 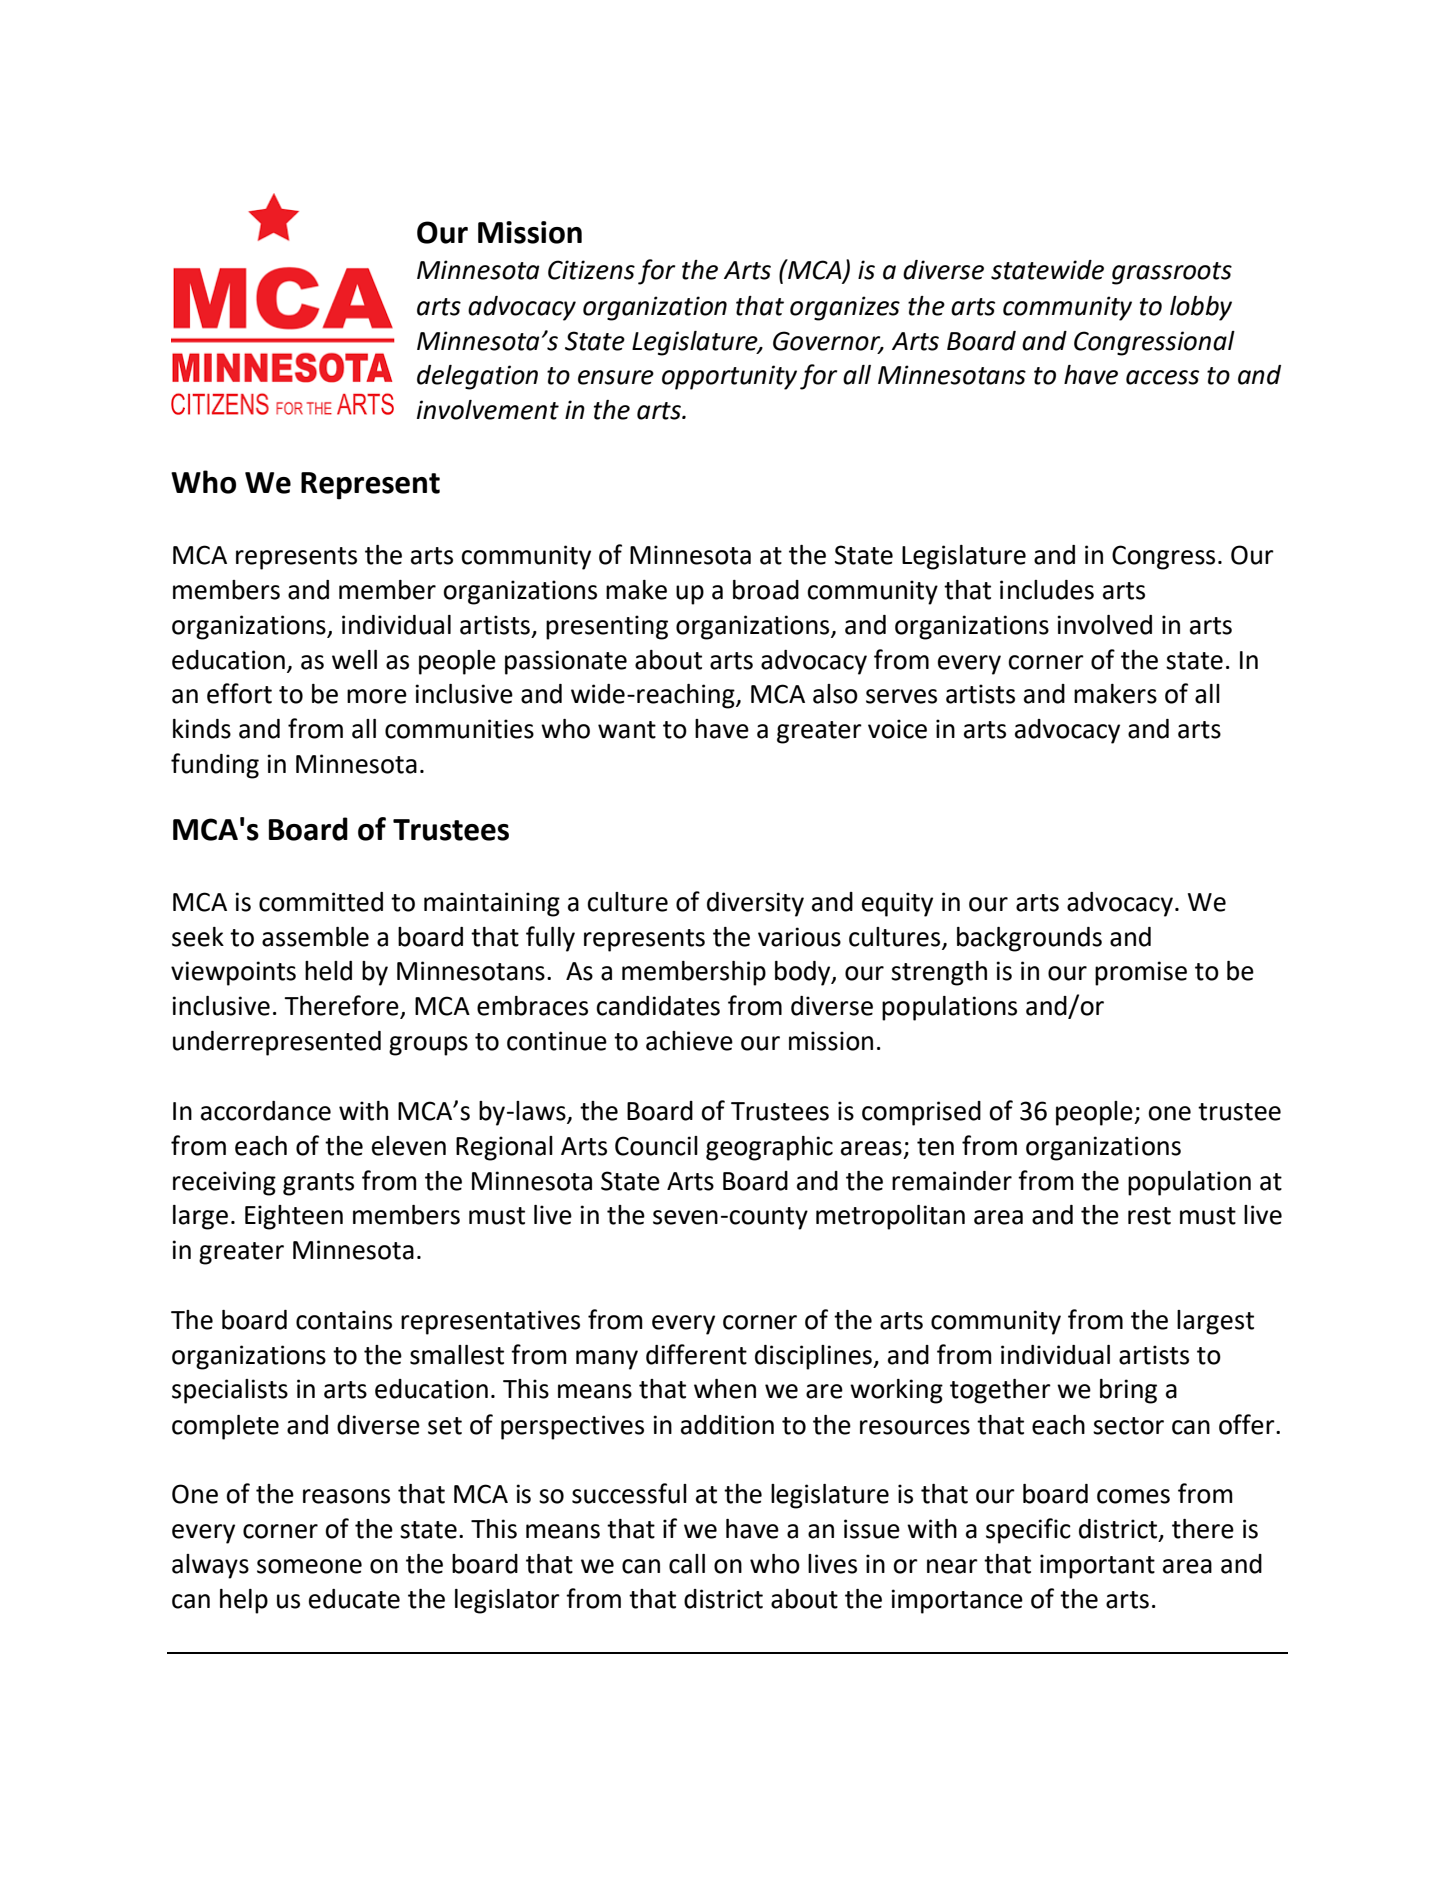 What do you see at coordinates (1097, 1566) in the screenshot?
I see `important` at bounding box center [1097, 1566].
